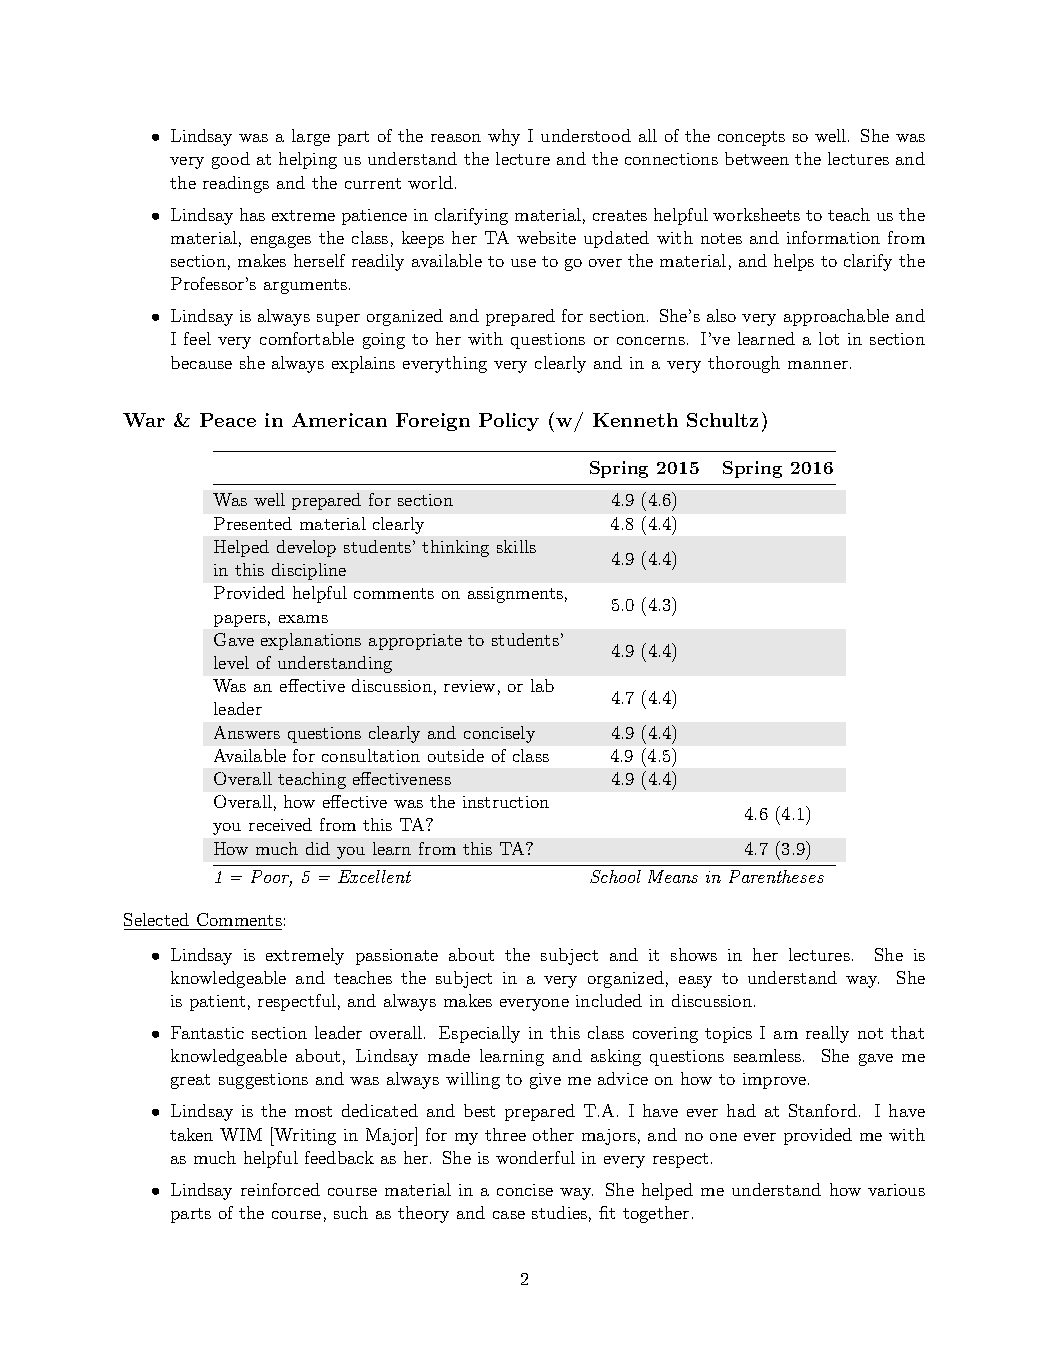  Describe the element at coordinates (722, 420) in the screenshot. I see `Schultz` at that location.
